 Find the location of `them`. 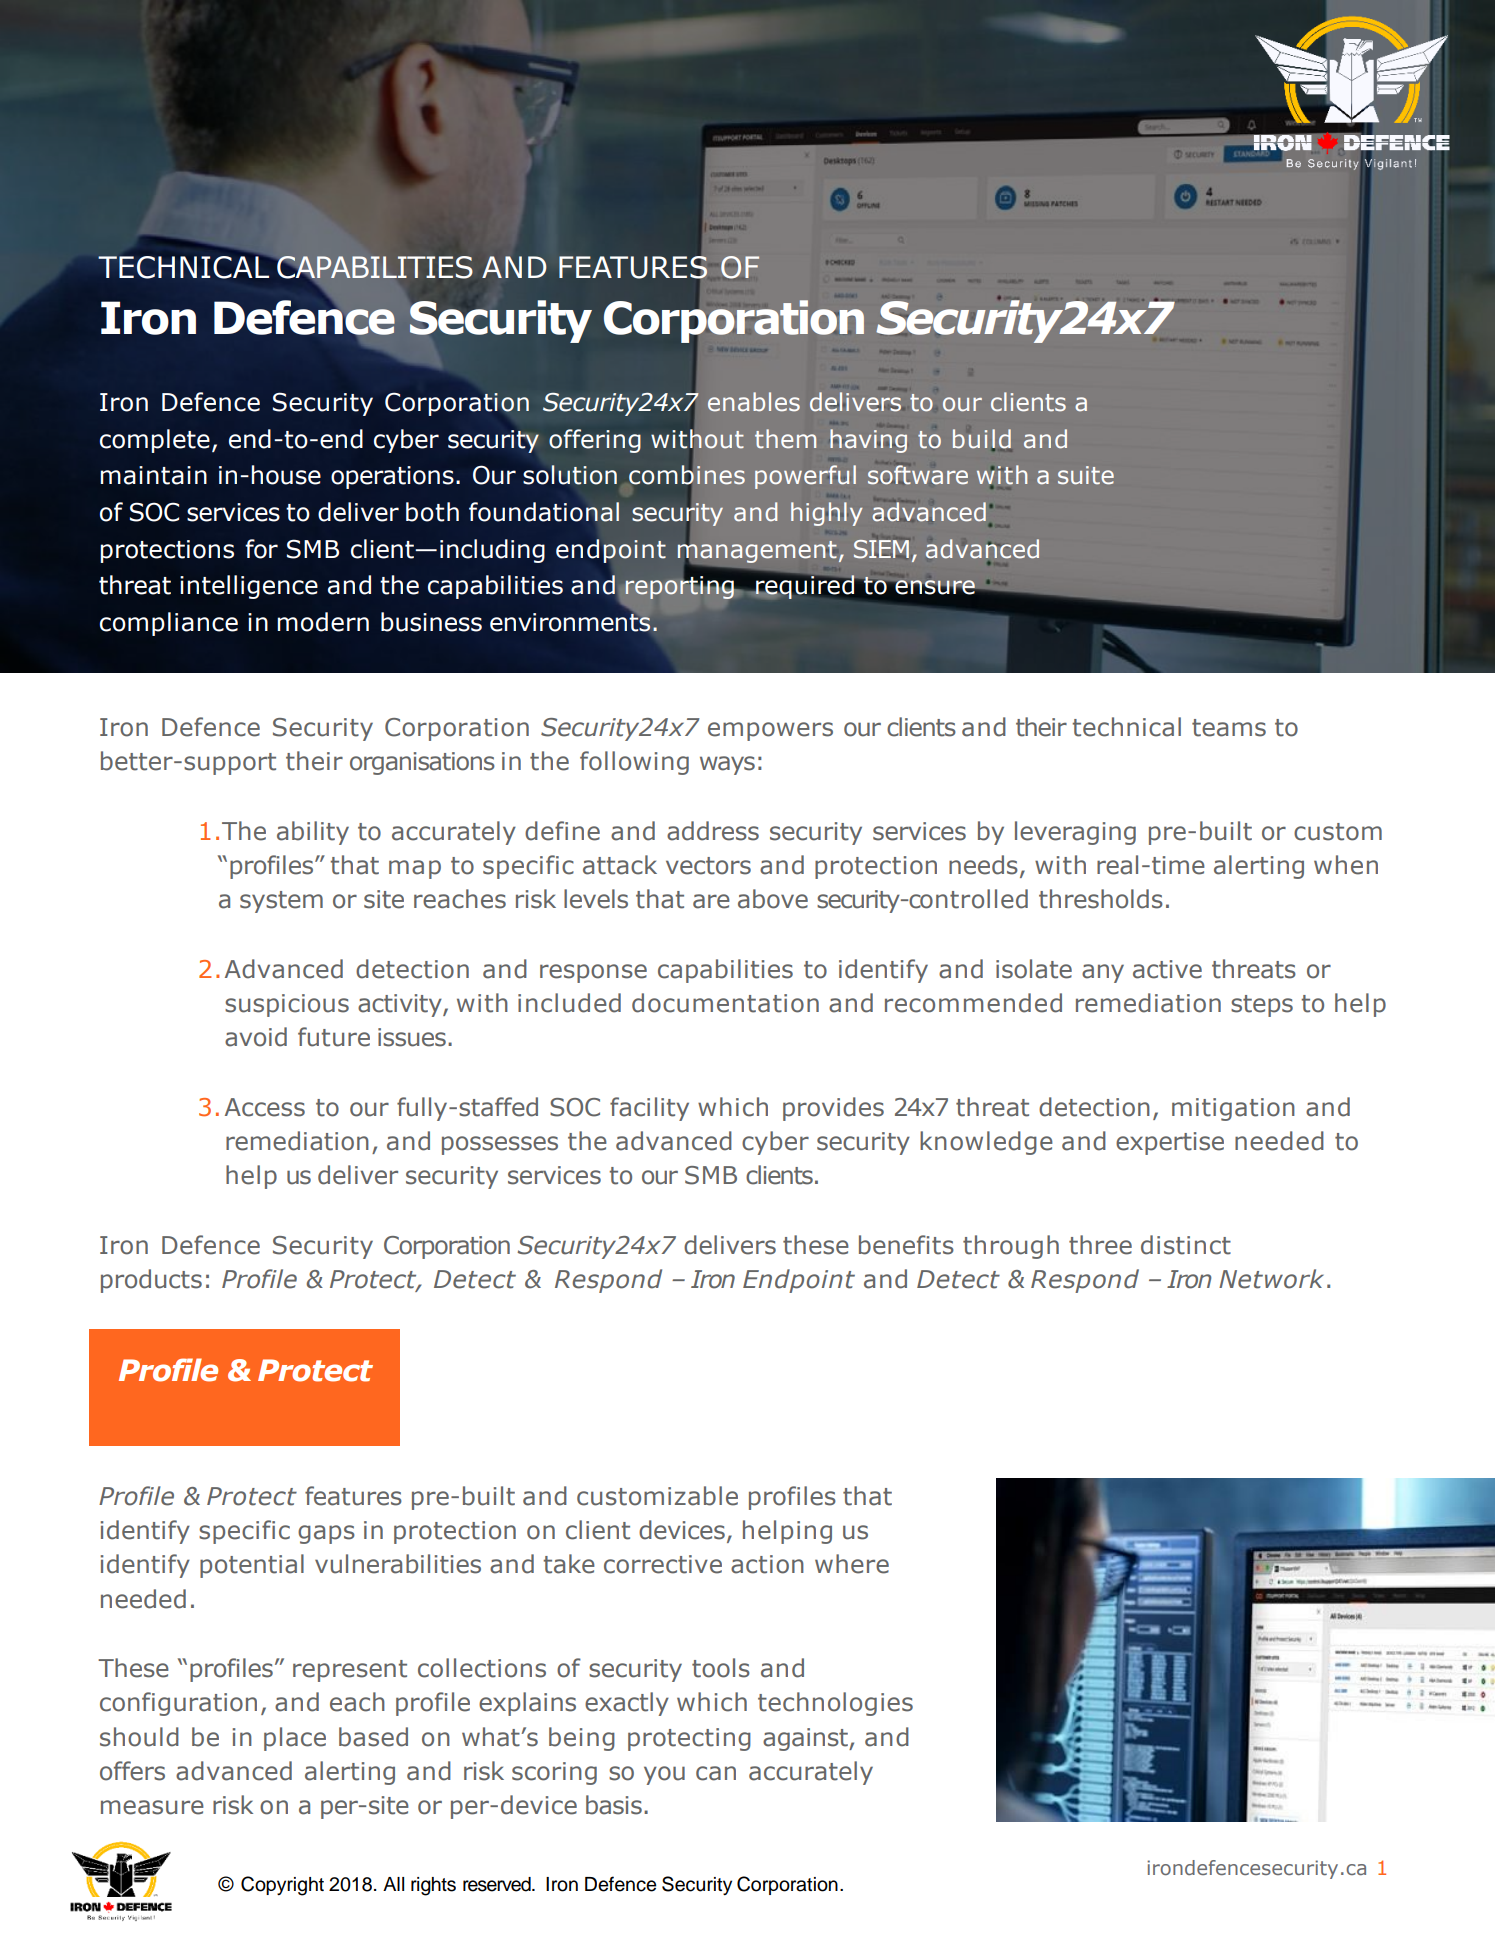

them is located at coordinates (785, 439).
